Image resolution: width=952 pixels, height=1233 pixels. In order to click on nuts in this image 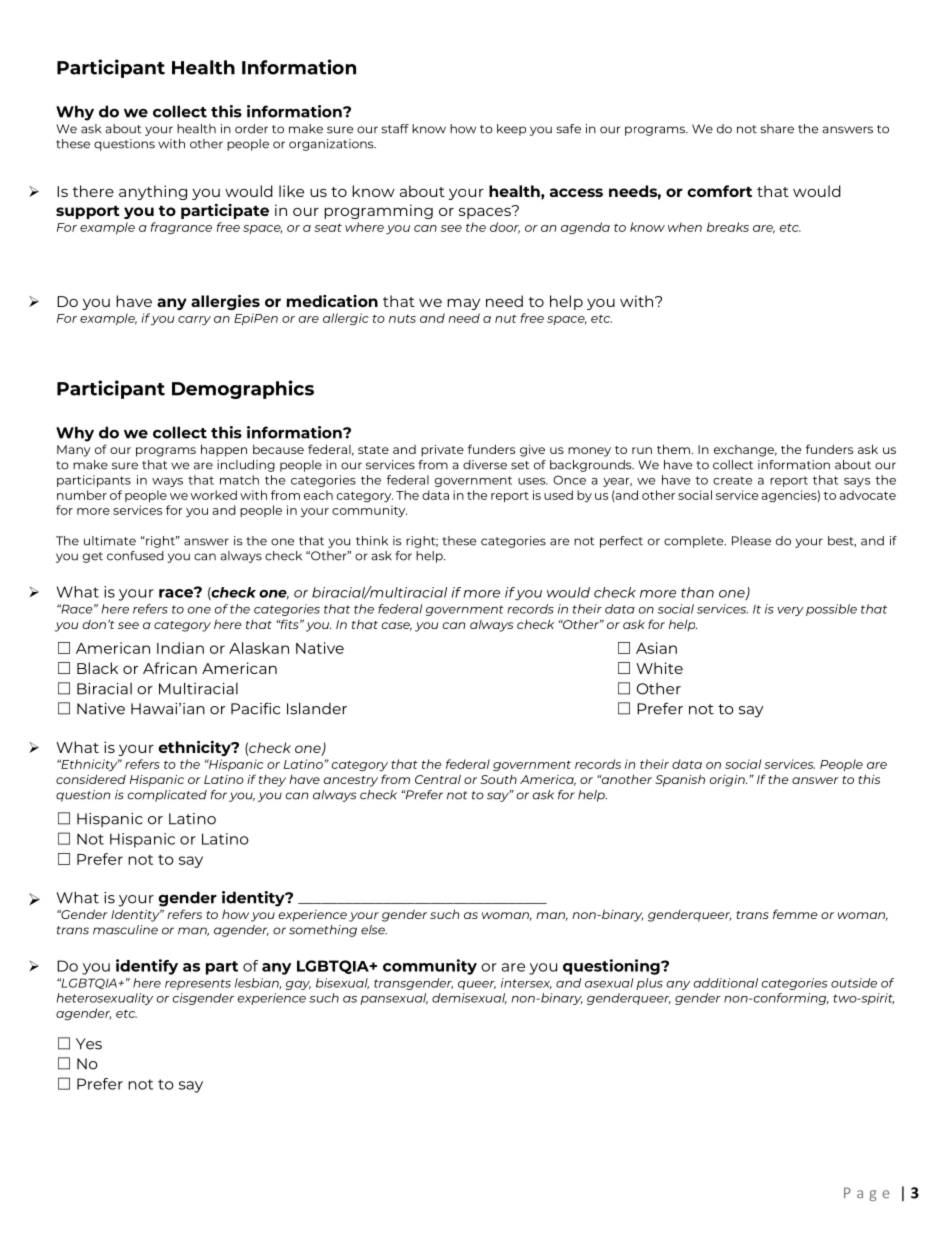, I will do `click(402, 319)`.
